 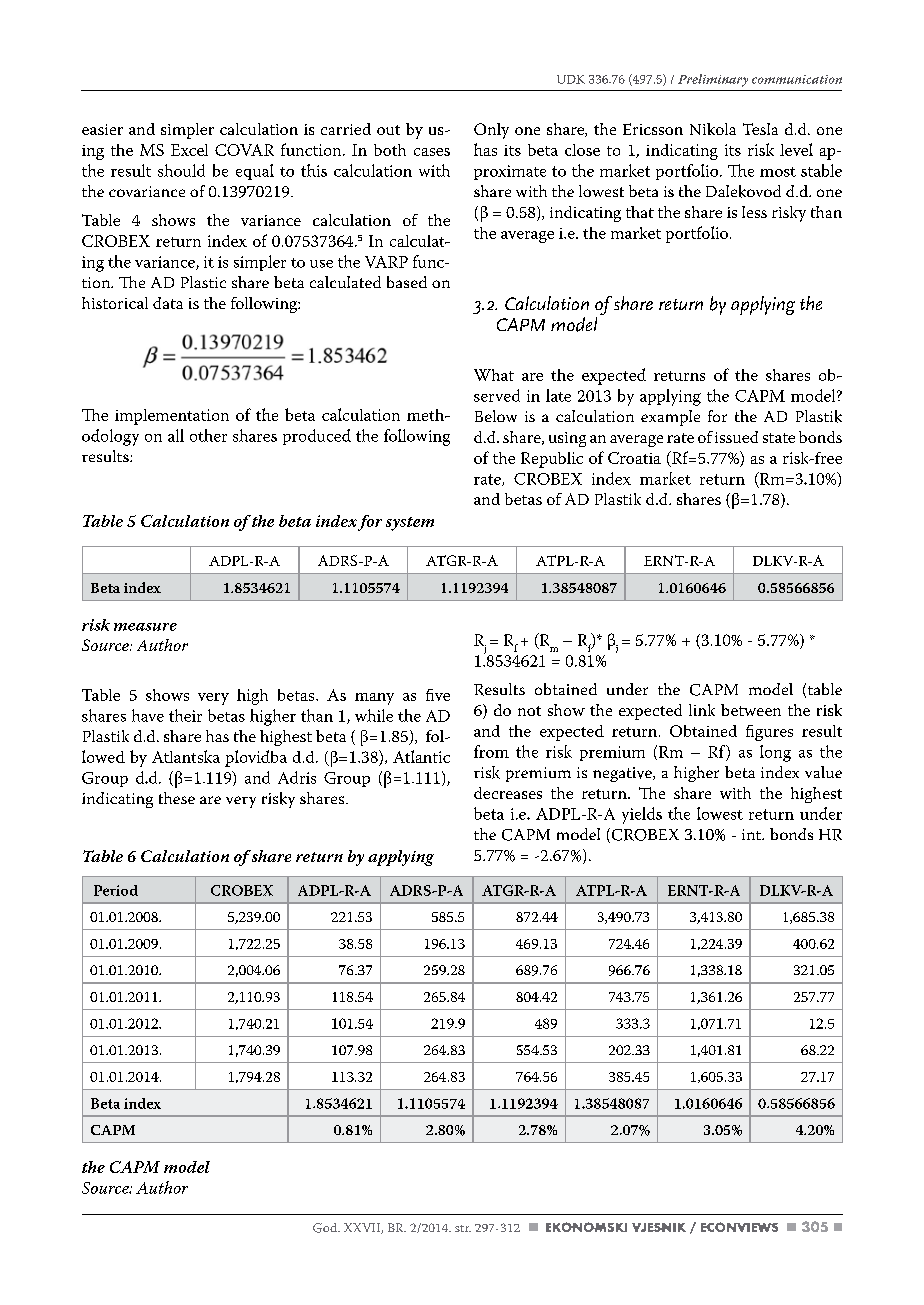 I want to click on str, so click(x=463, y=1228).
